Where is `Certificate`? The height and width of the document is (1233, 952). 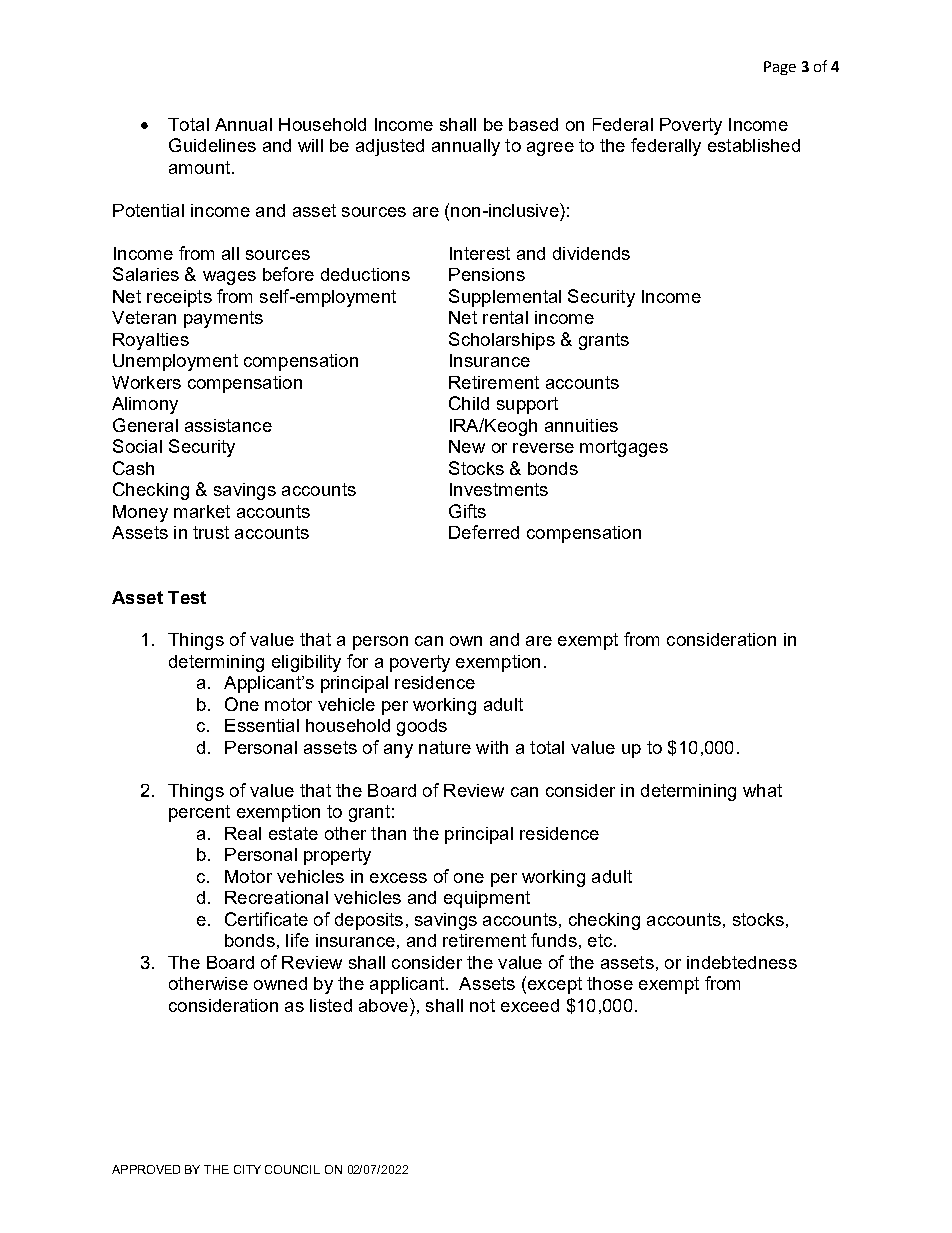 Certificate is located at coordinates (266, 919).
